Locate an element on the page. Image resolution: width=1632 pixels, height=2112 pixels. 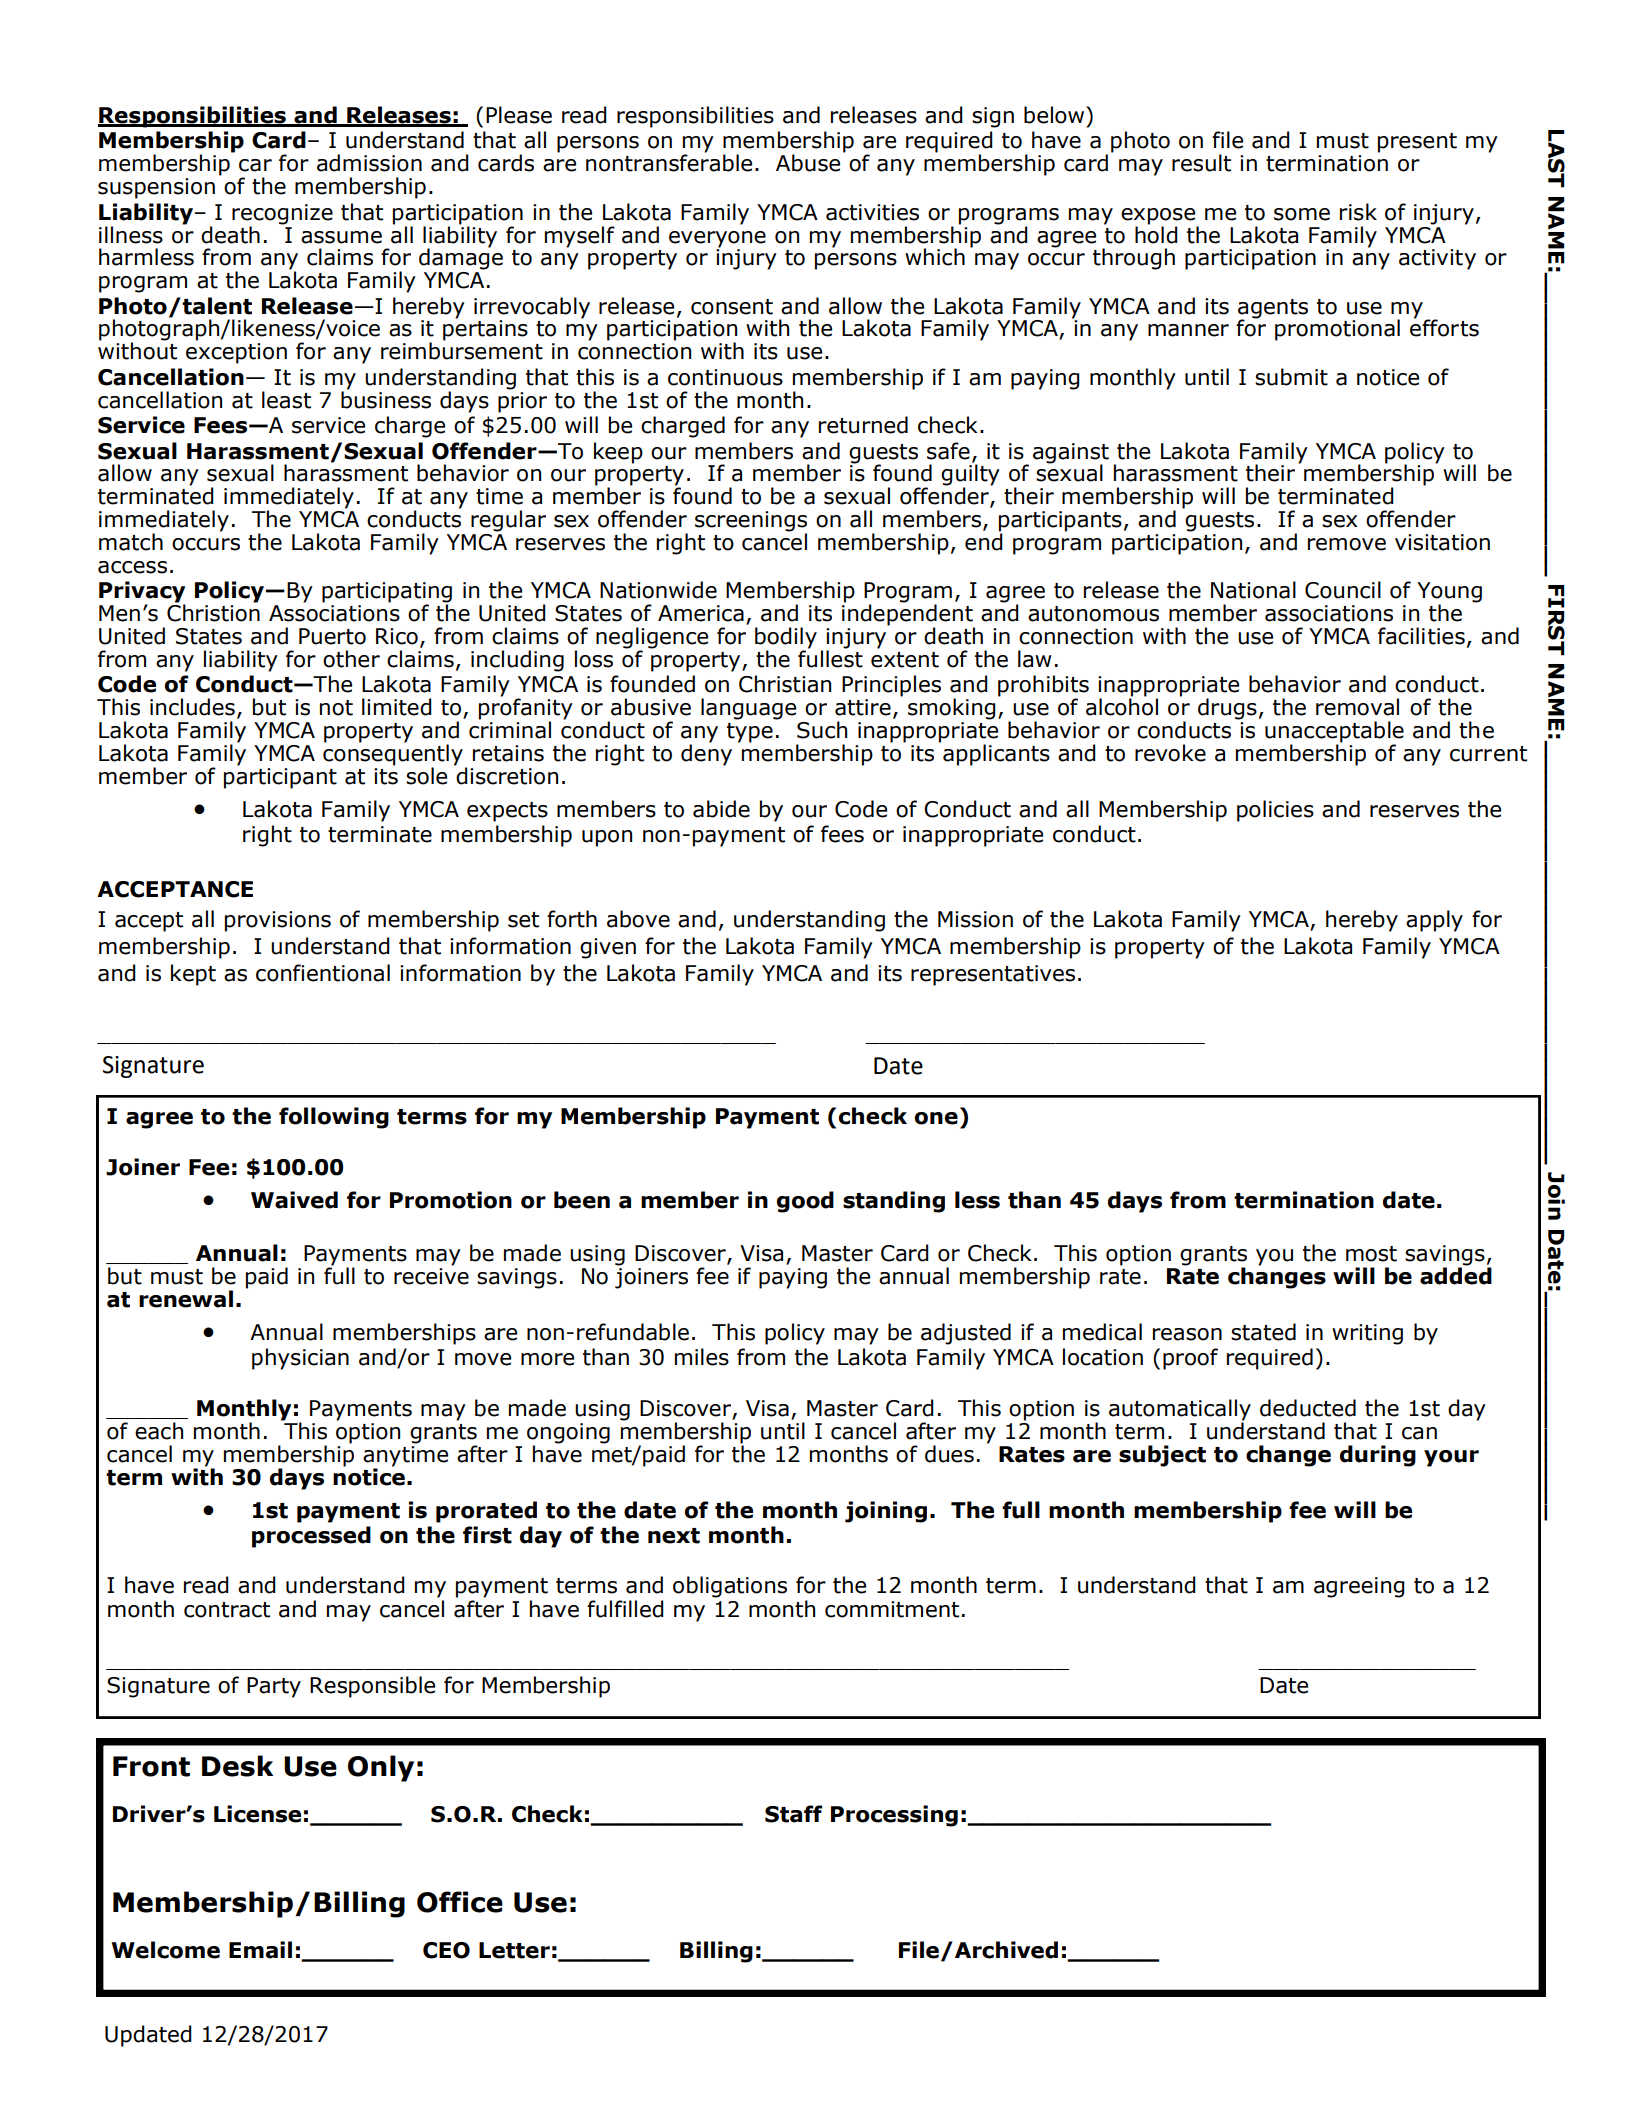
Abuse is located at coordinates (808, 163).
